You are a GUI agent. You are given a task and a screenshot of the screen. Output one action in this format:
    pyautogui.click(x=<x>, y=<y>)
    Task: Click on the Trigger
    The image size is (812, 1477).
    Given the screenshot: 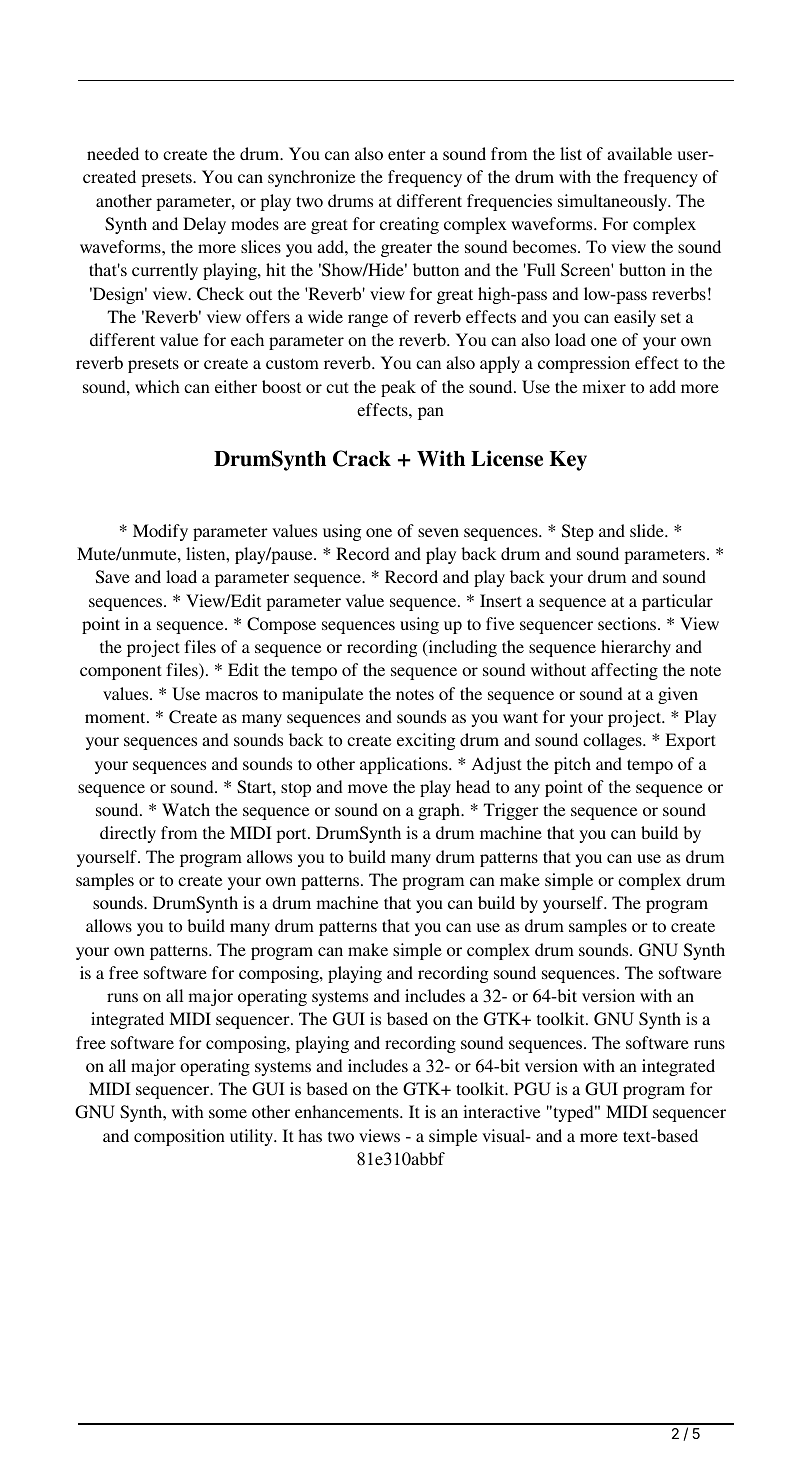 What is the action you would take?
    pyautogui.click(x=511, y=811)
